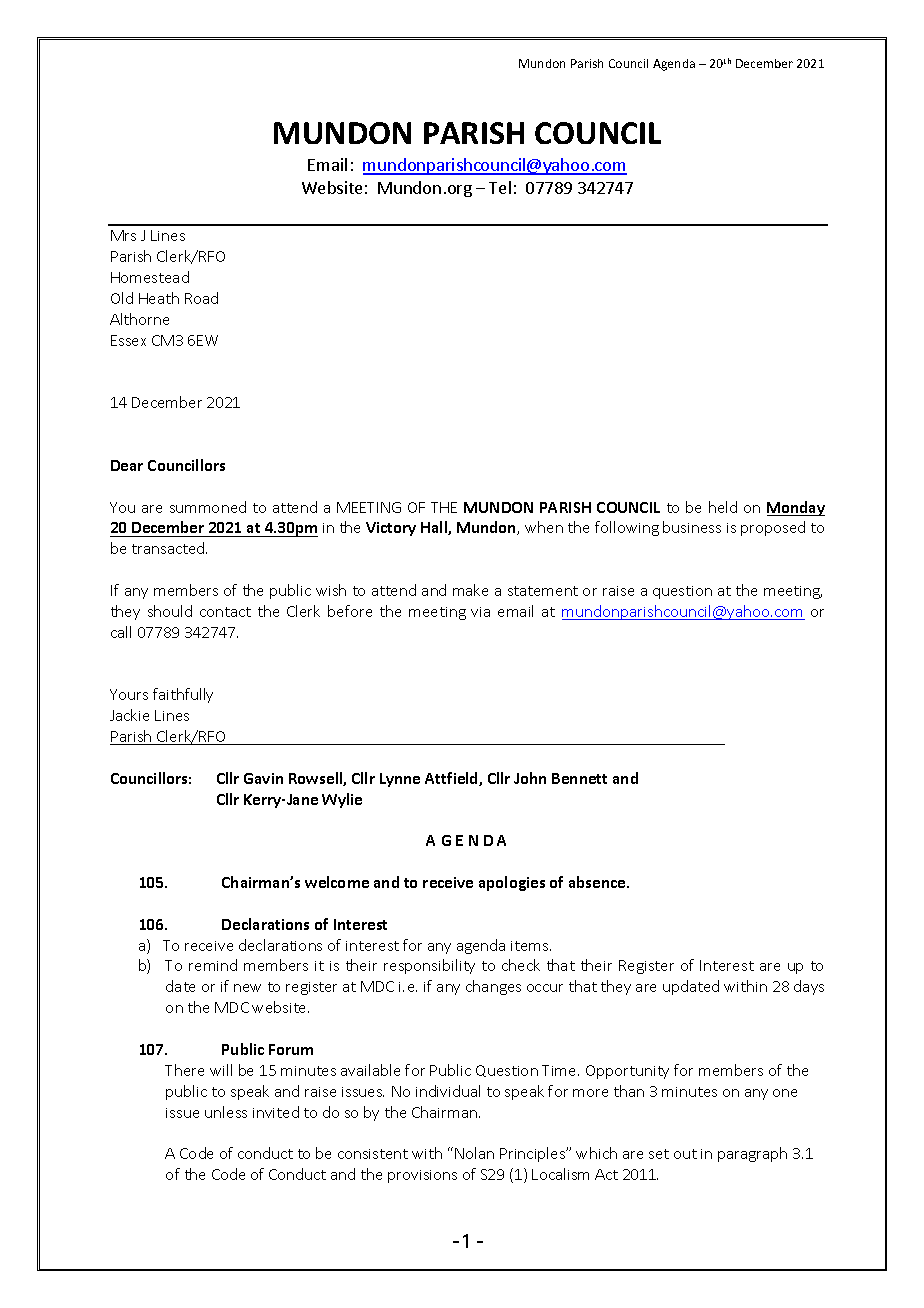 The image size is (924, 1308). What do you see at coordinates (723, 507) in the page?
I see `held` at bounding box center [723, 507].
